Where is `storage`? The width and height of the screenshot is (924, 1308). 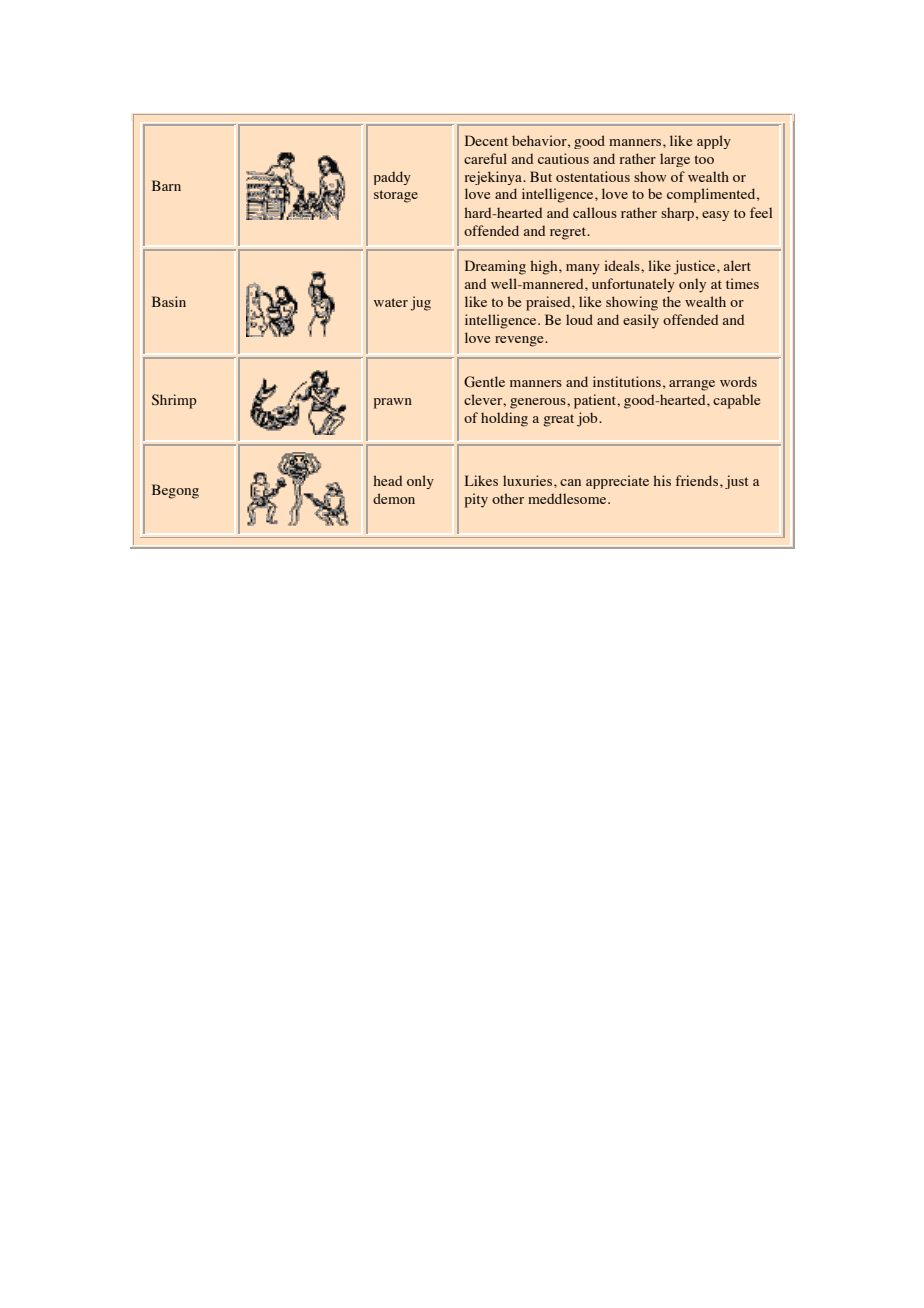 storage is located at coordinates (396, 196).
